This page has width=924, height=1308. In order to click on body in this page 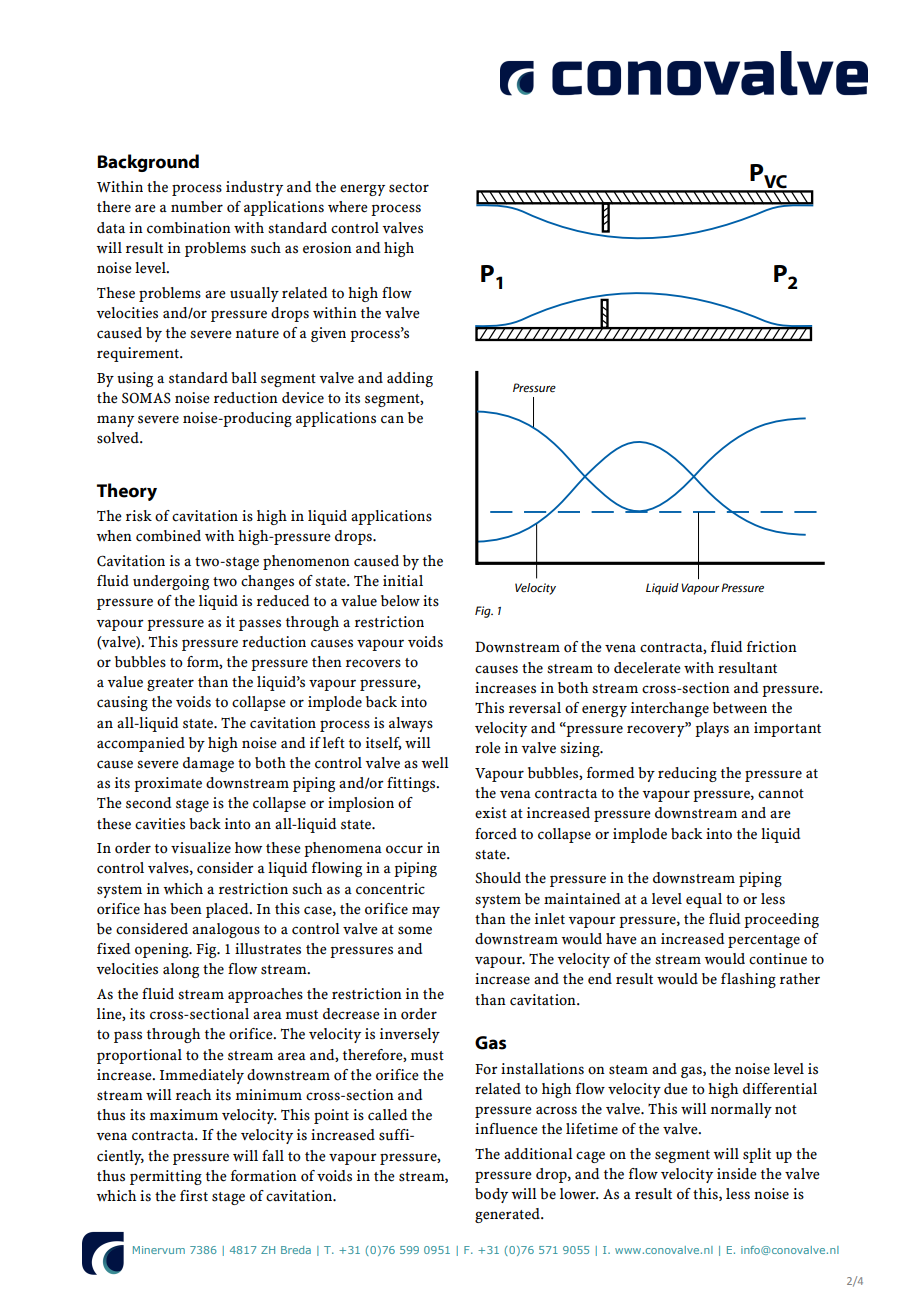, I will do `click(491, 1195)`.
